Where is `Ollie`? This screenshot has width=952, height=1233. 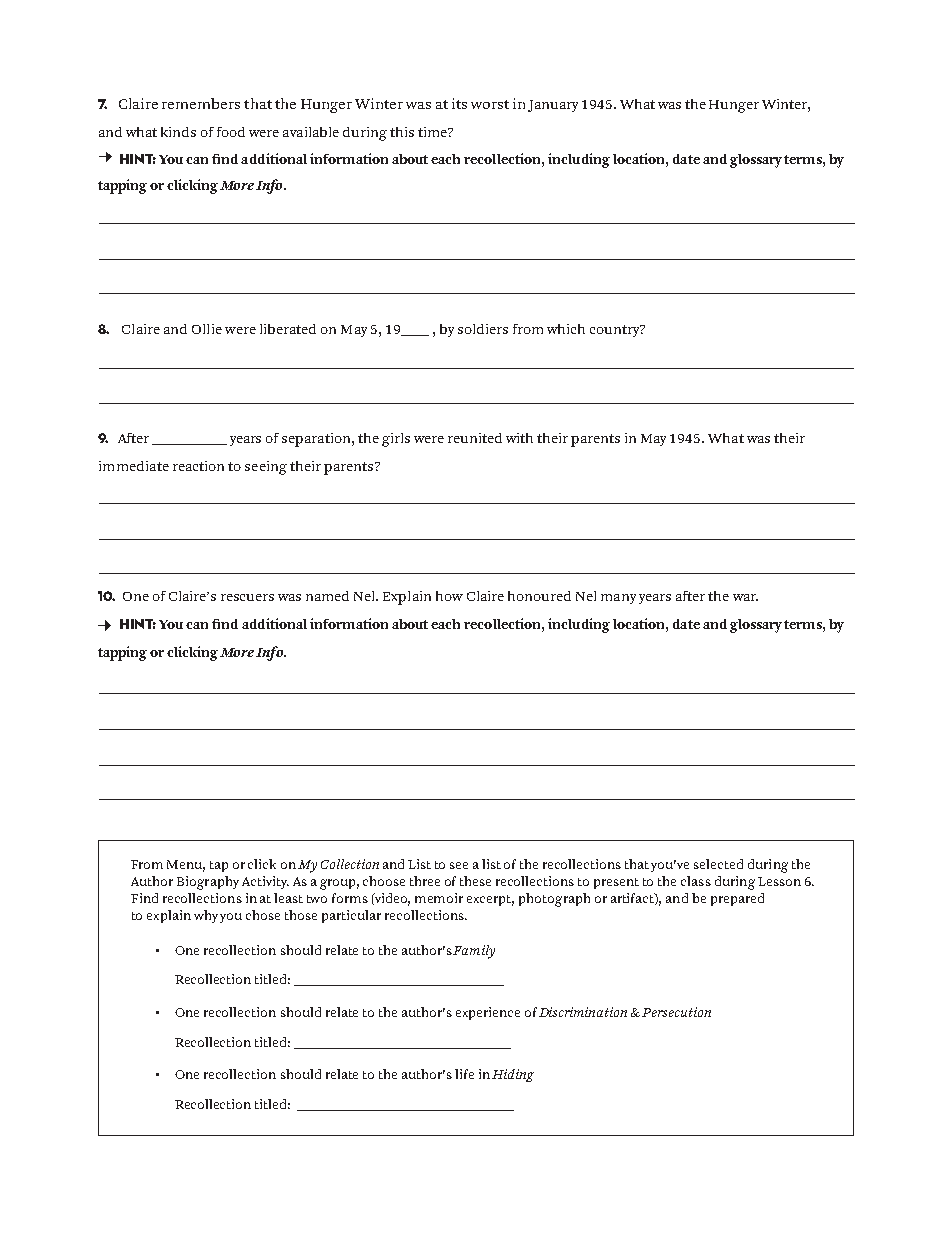
Ollie is located at coordinates (207, 329).
